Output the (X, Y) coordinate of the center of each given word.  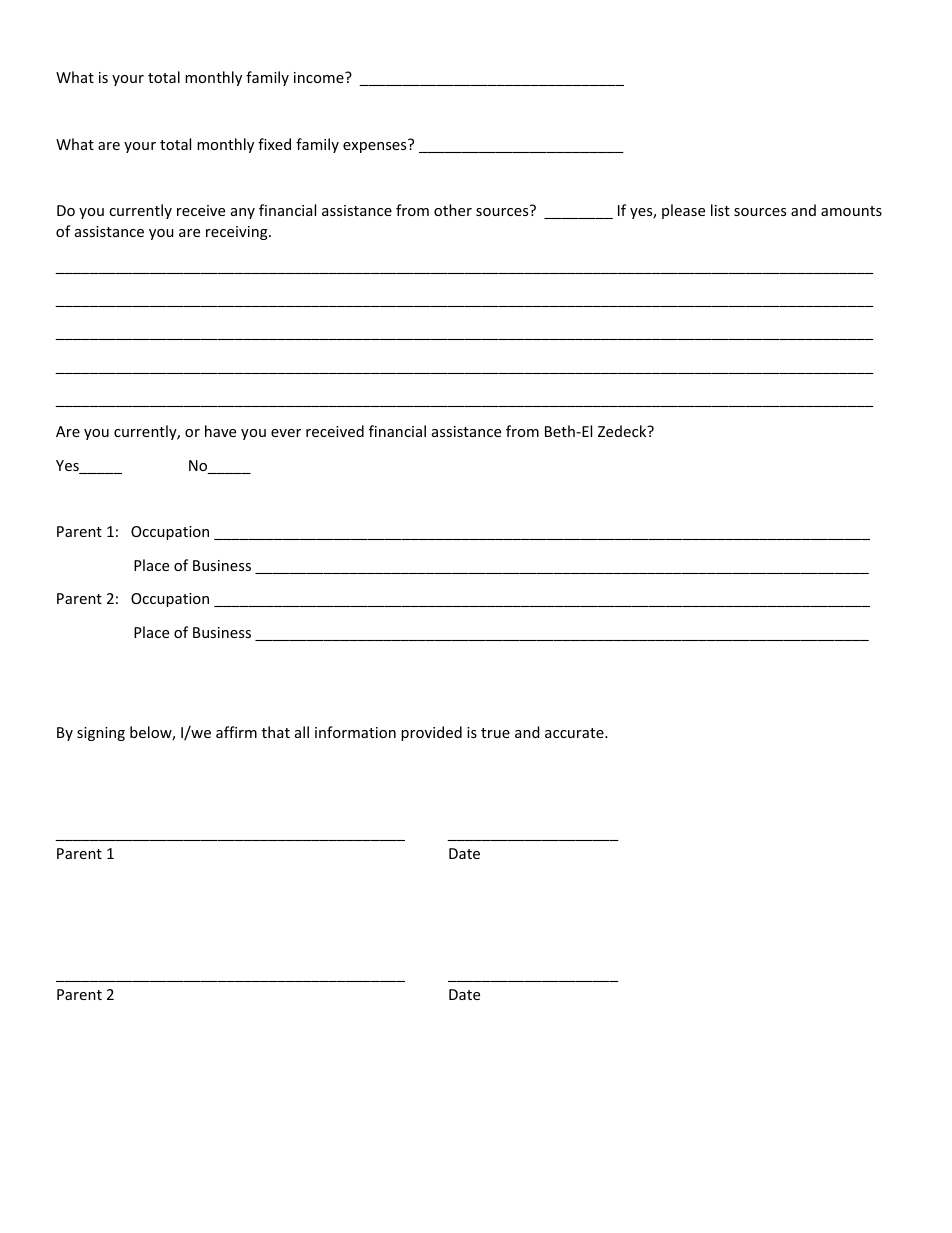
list (720, 210)
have (220, 431)
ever (286, 433)
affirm (236, 732)
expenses (376, 146)
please (683, 211)
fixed (274, 144)
